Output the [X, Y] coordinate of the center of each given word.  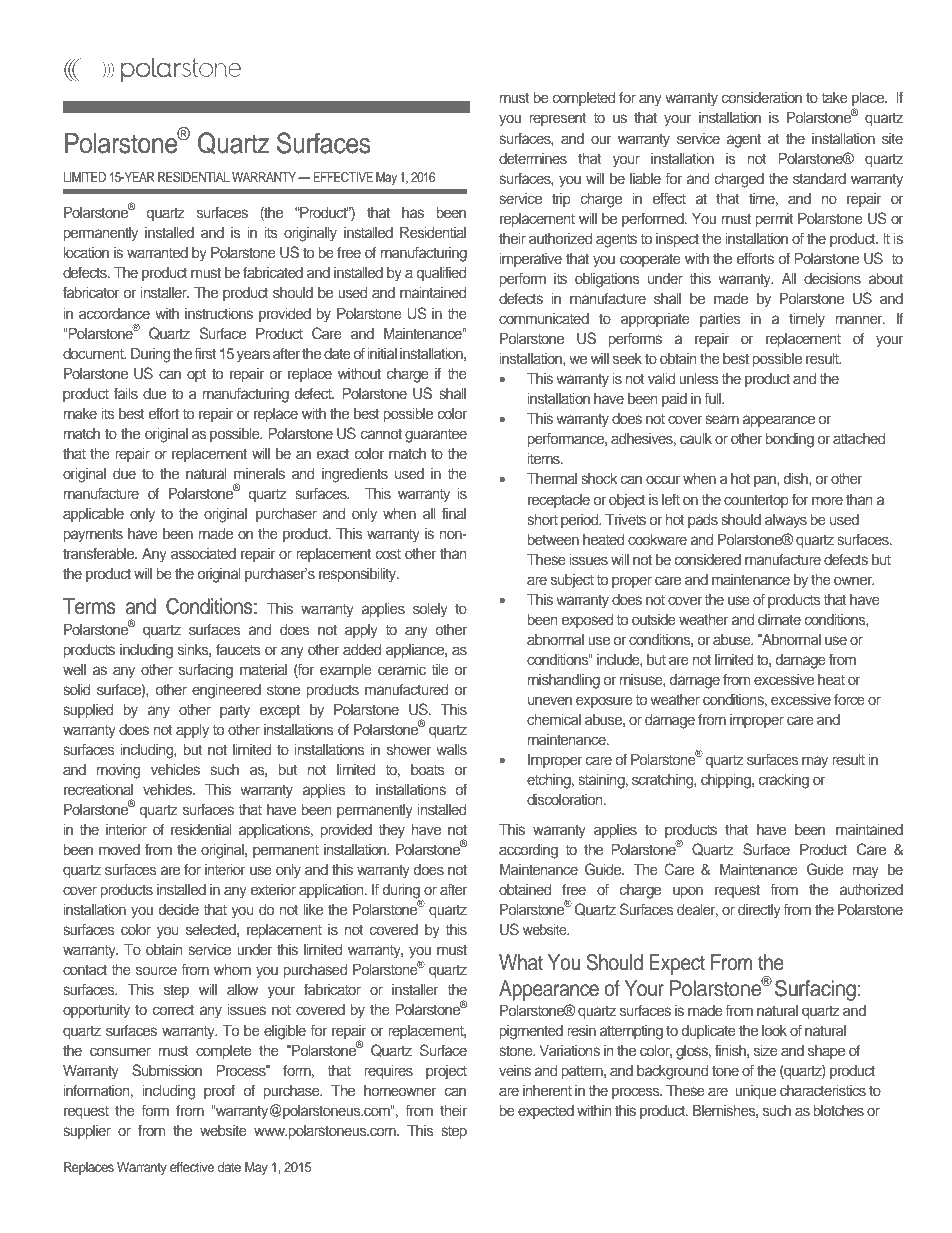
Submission [167, 1070]
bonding [790, 440]
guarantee [436, 436]
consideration [762, 97]
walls [451, 749]
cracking [784, 781]
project [446, 1072]
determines [533, 158]
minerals [259, 473]
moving [118, 771]
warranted [157, 252]
